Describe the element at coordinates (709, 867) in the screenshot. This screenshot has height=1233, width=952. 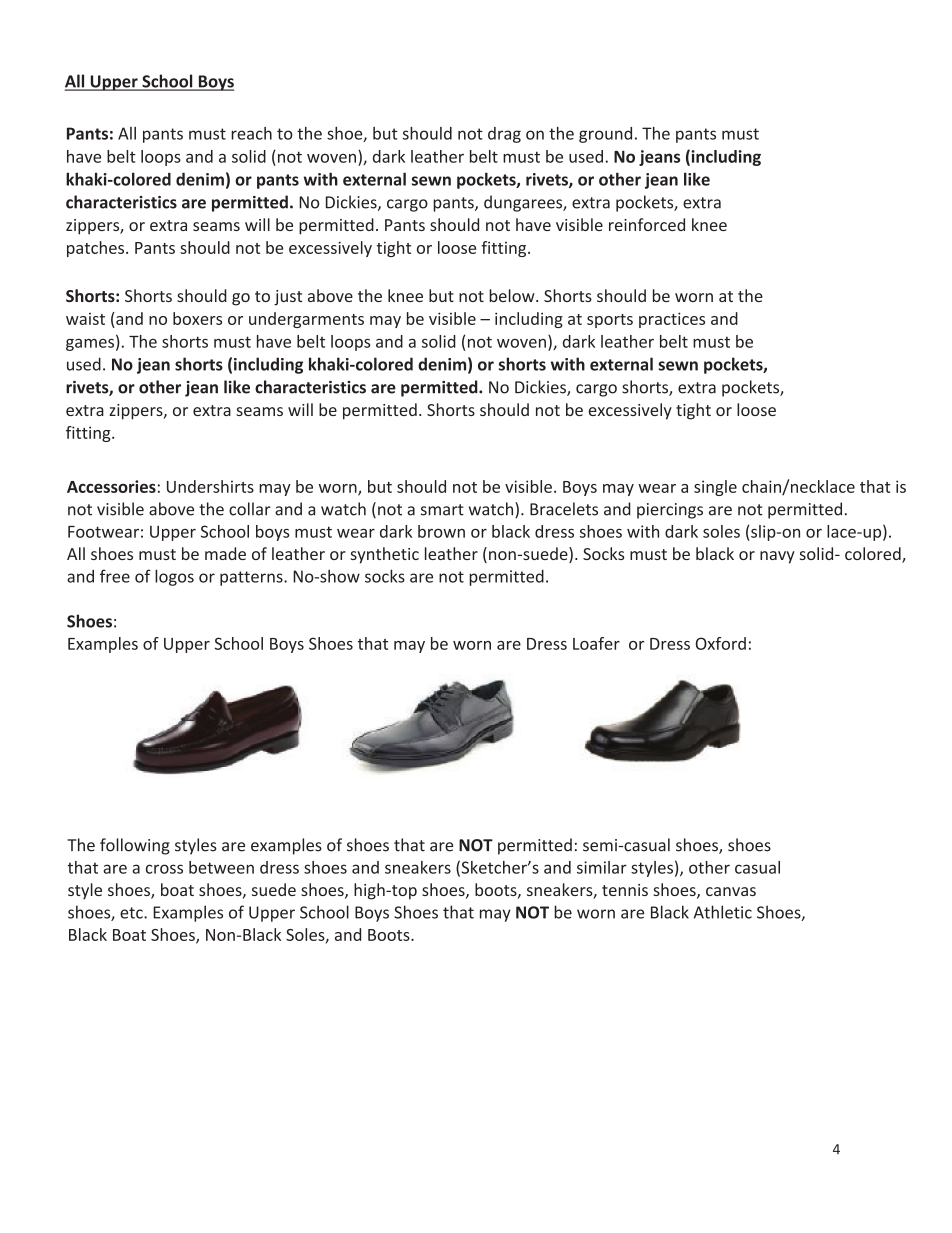
I see `other` at that location.
